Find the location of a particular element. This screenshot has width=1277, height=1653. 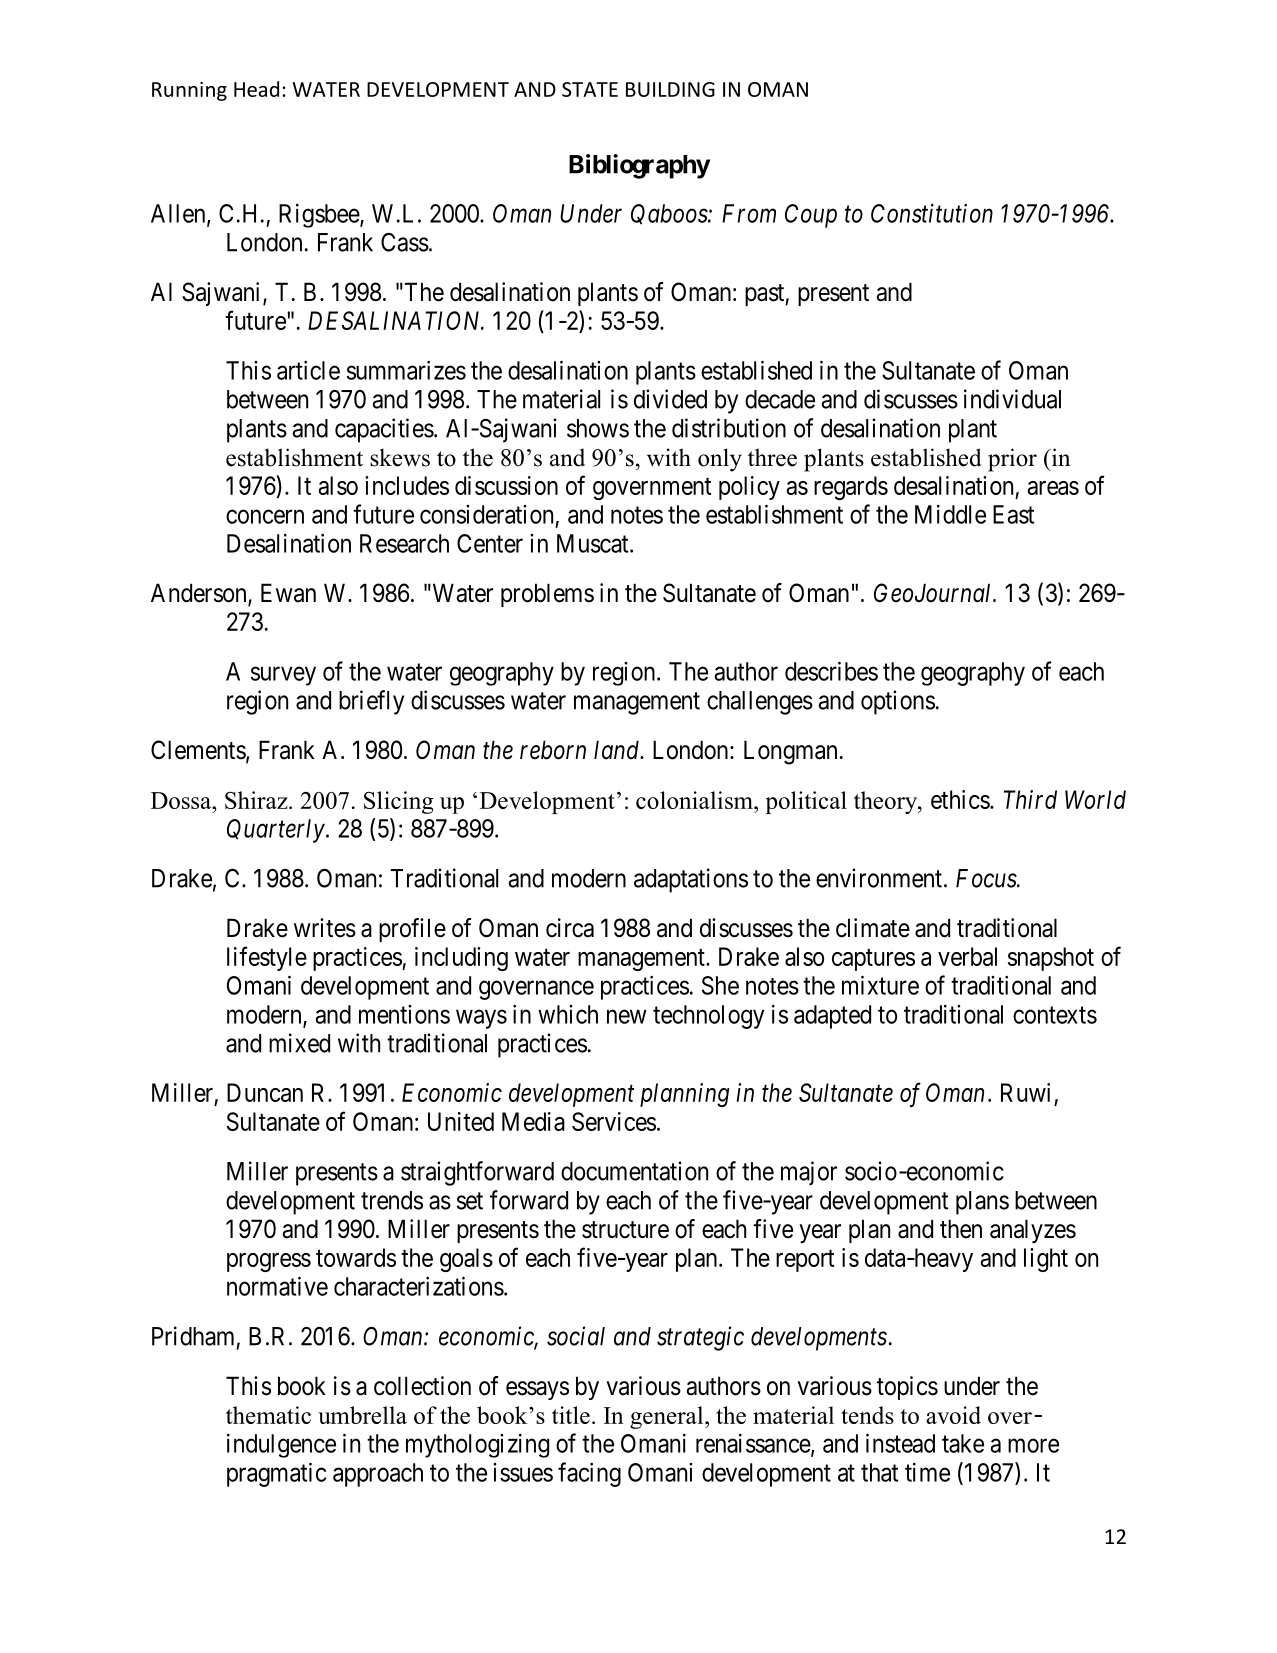

new is located at coordinates (627, 1016).
